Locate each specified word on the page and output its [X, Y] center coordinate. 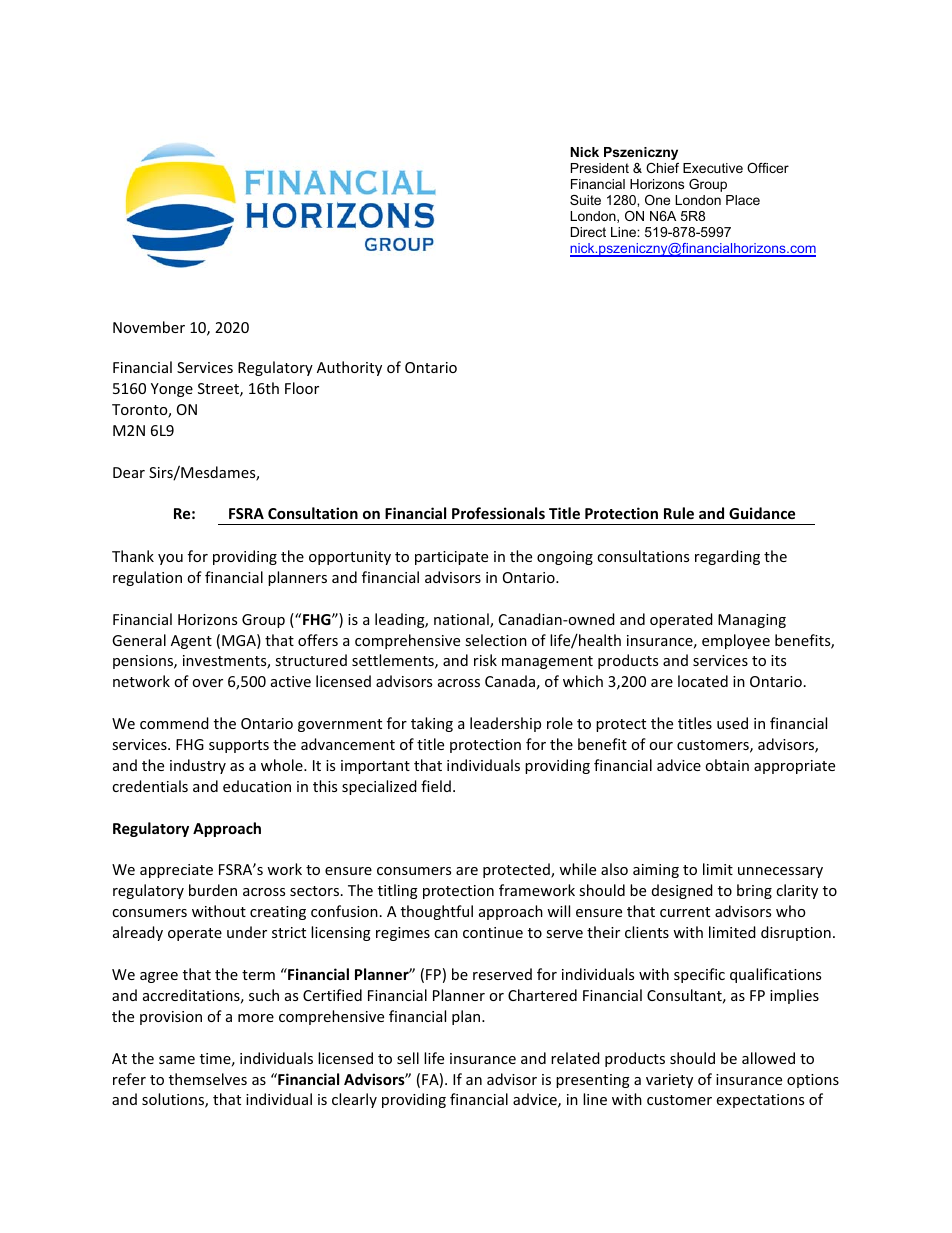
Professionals [498, 513]
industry [198, 766]
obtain [727, 765]
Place [743, 200]
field [436, 786]
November [149, 327]
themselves [208, 1079]
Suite [585, 200]
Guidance [762, 513]
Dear [129, 472]
